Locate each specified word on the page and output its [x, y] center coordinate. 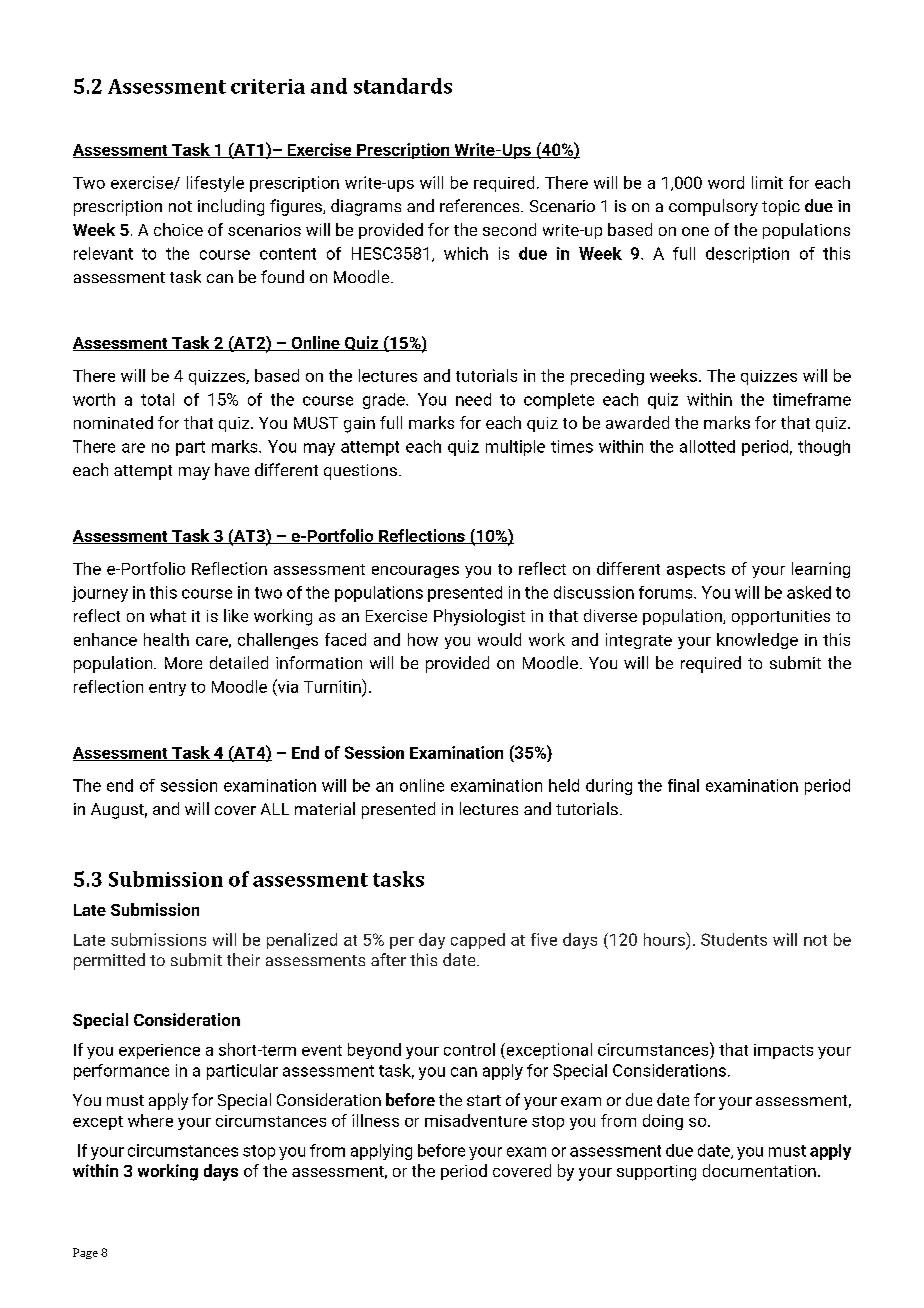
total [157, 399]
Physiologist [479, 617]
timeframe [812, 399]
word [726, 182]
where [150, 1120]
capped [478, 941]
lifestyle [215, 184]
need [473, 399]
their [243, 959]
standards [403, 86]
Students [734, 939]
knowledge [757, 641]
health [166, 639]
